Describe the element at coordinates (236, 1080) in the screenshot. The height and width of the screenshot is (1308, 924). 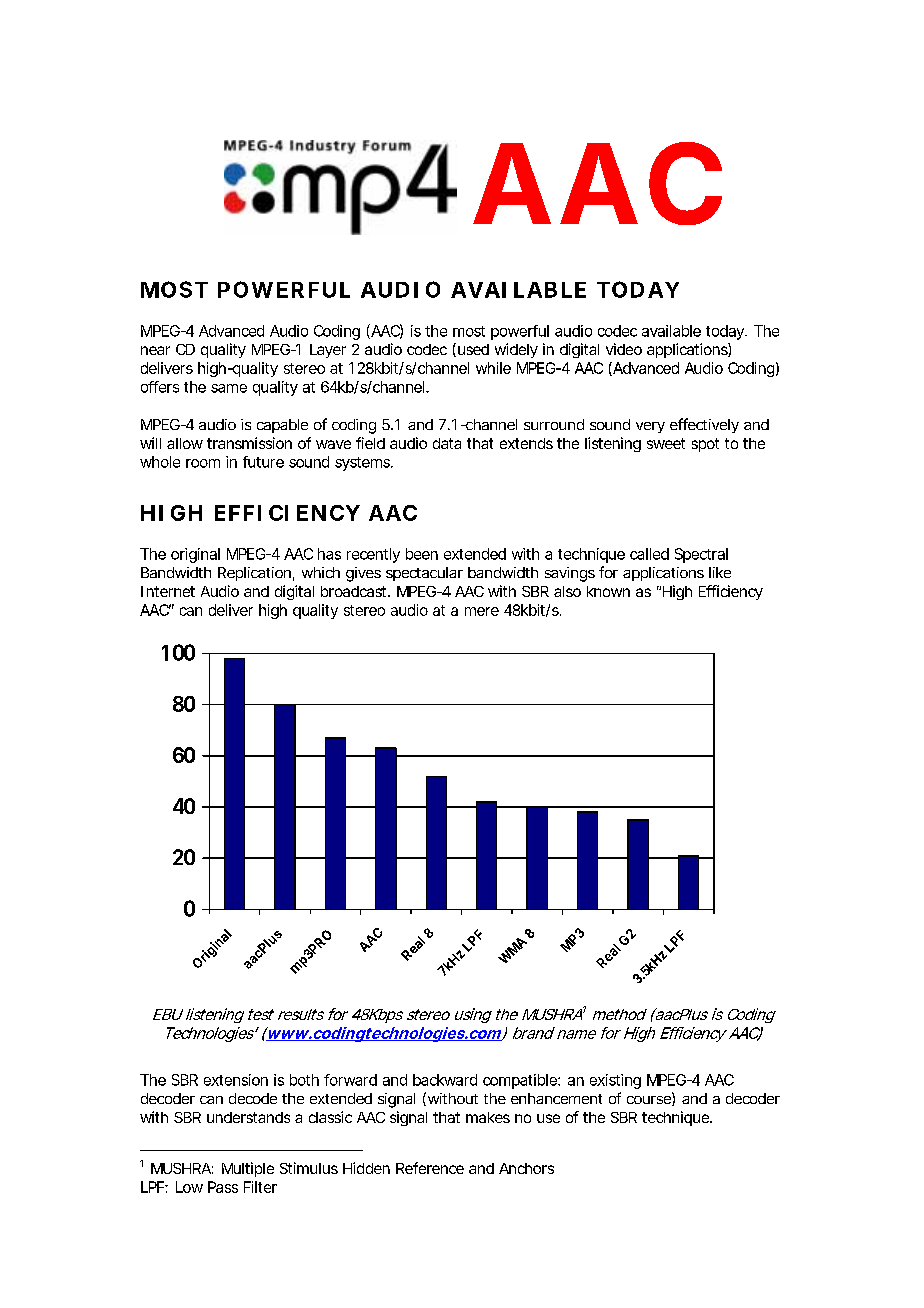
I see `extension` at that location.
